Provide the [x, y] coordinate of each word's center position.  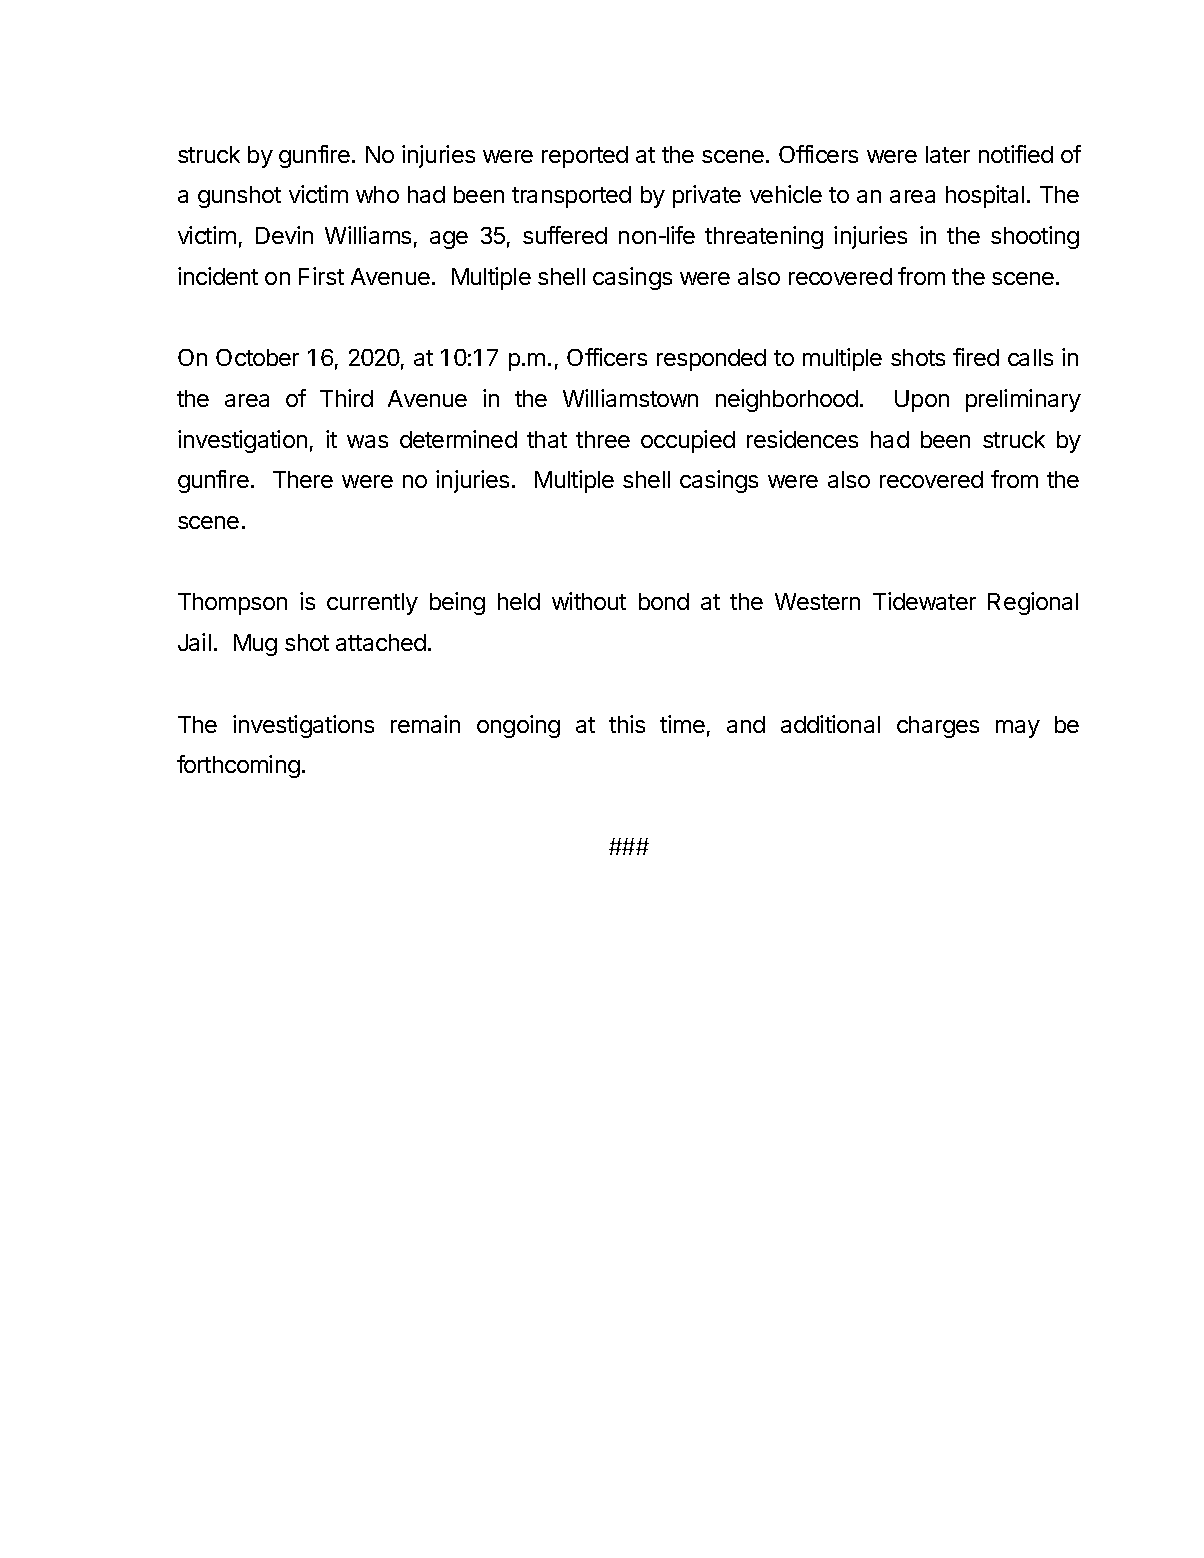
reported [585, 157]
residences [802, 439]
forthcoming [238, 766]
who [377, 194]
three [603, 439]
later [948, 154]
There [303, 479]
